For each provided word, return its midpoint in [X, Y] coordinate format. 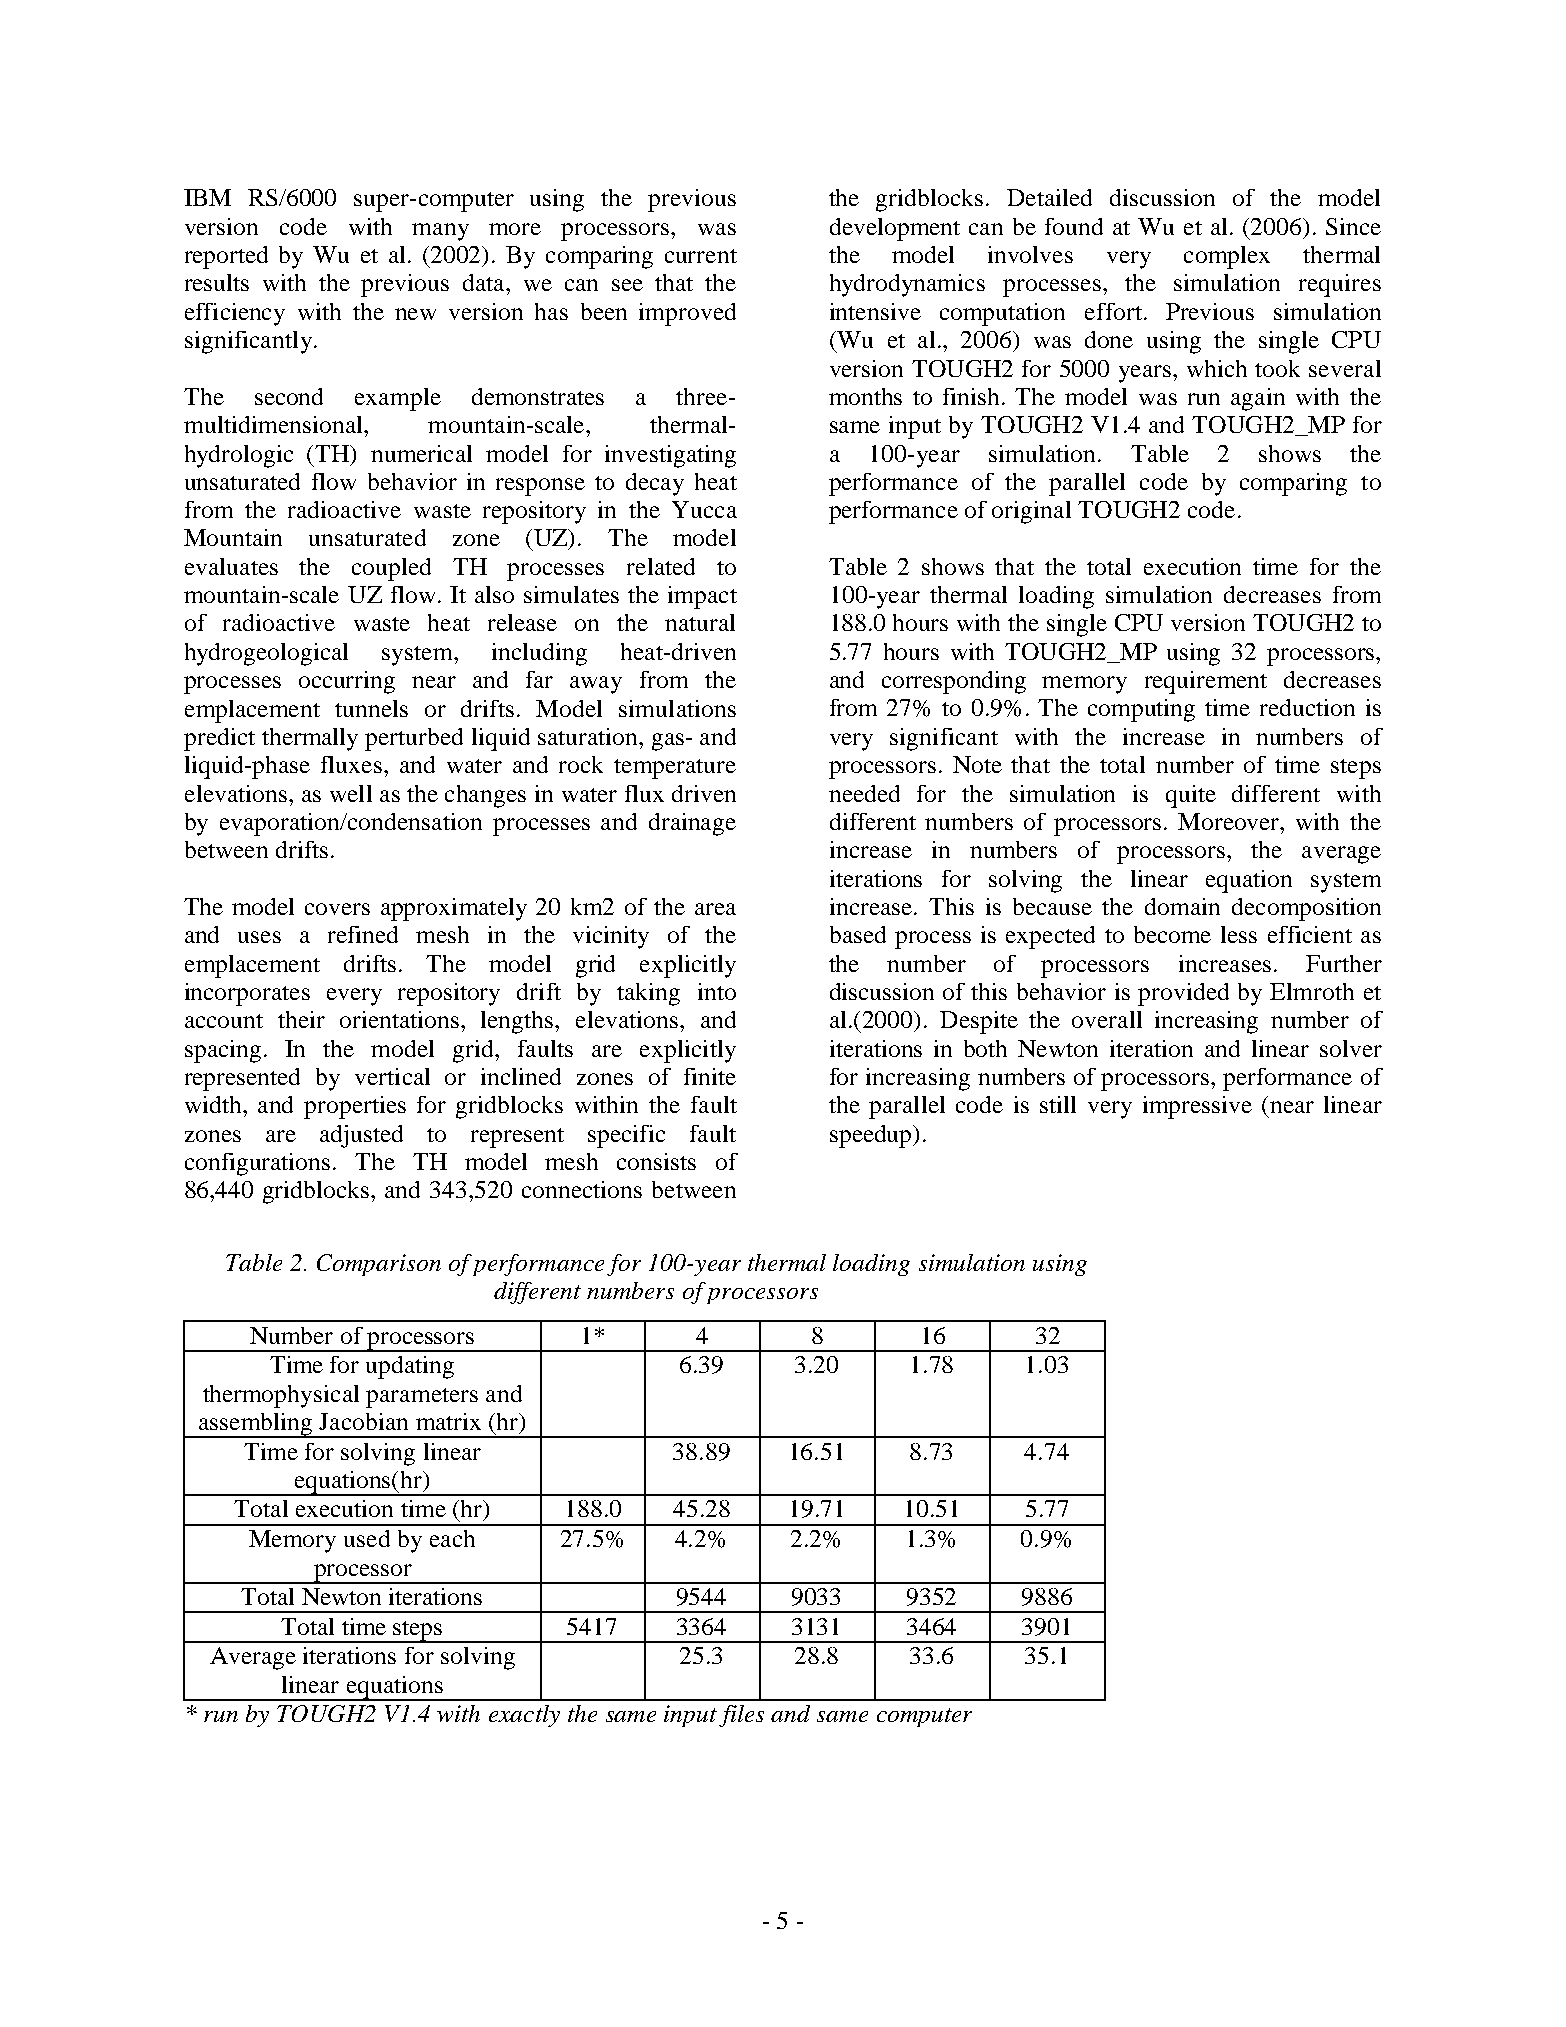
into [717, 991]
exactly [524, 1716]
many [440, 232]
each [452, 1538]
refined [363, 934]
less [1239, 934]
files [741, 1716]
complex [1227, 257]
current [701, 256]
